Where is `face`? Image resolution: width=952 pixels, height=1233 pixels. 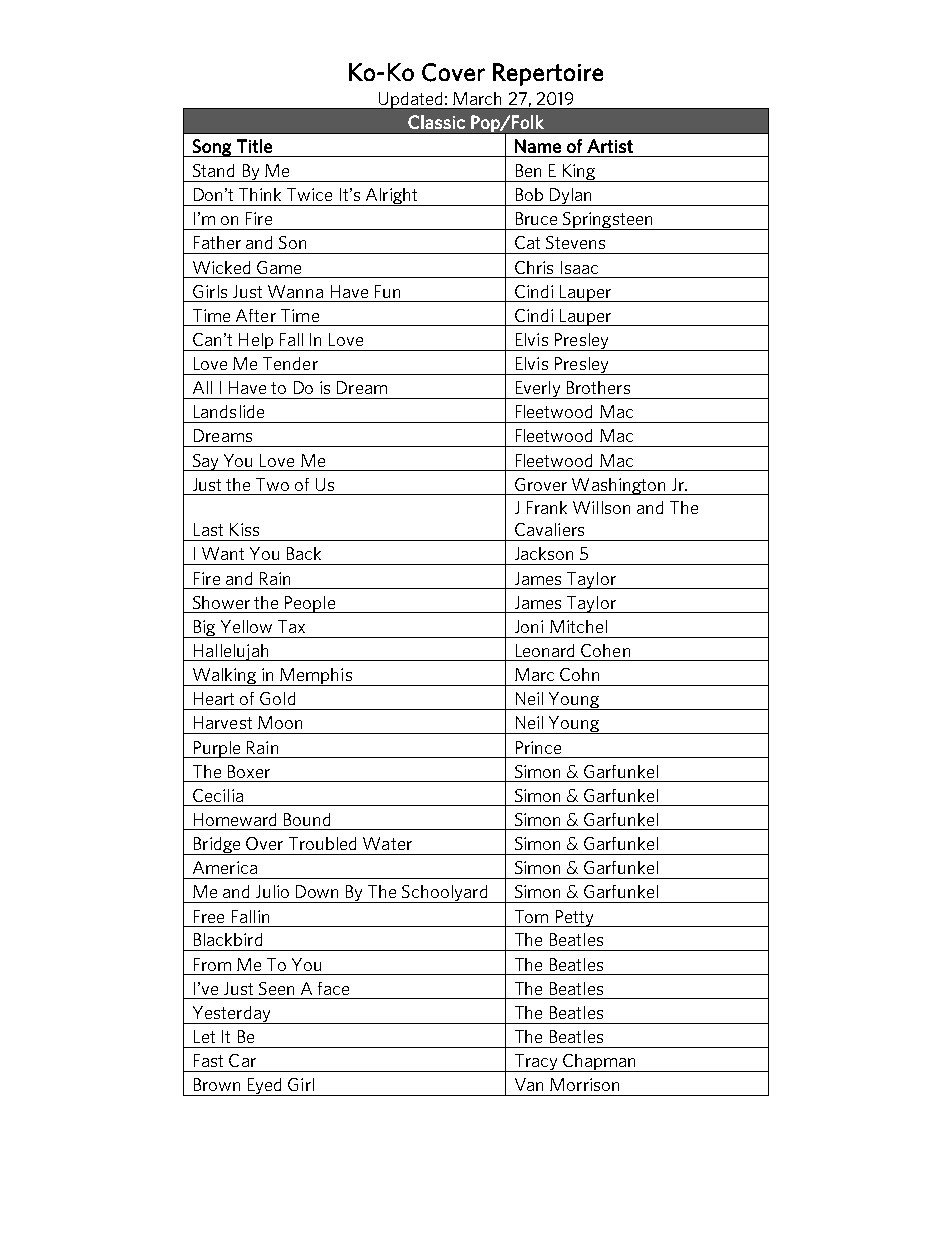
face is located at coordinates (333, 988).
